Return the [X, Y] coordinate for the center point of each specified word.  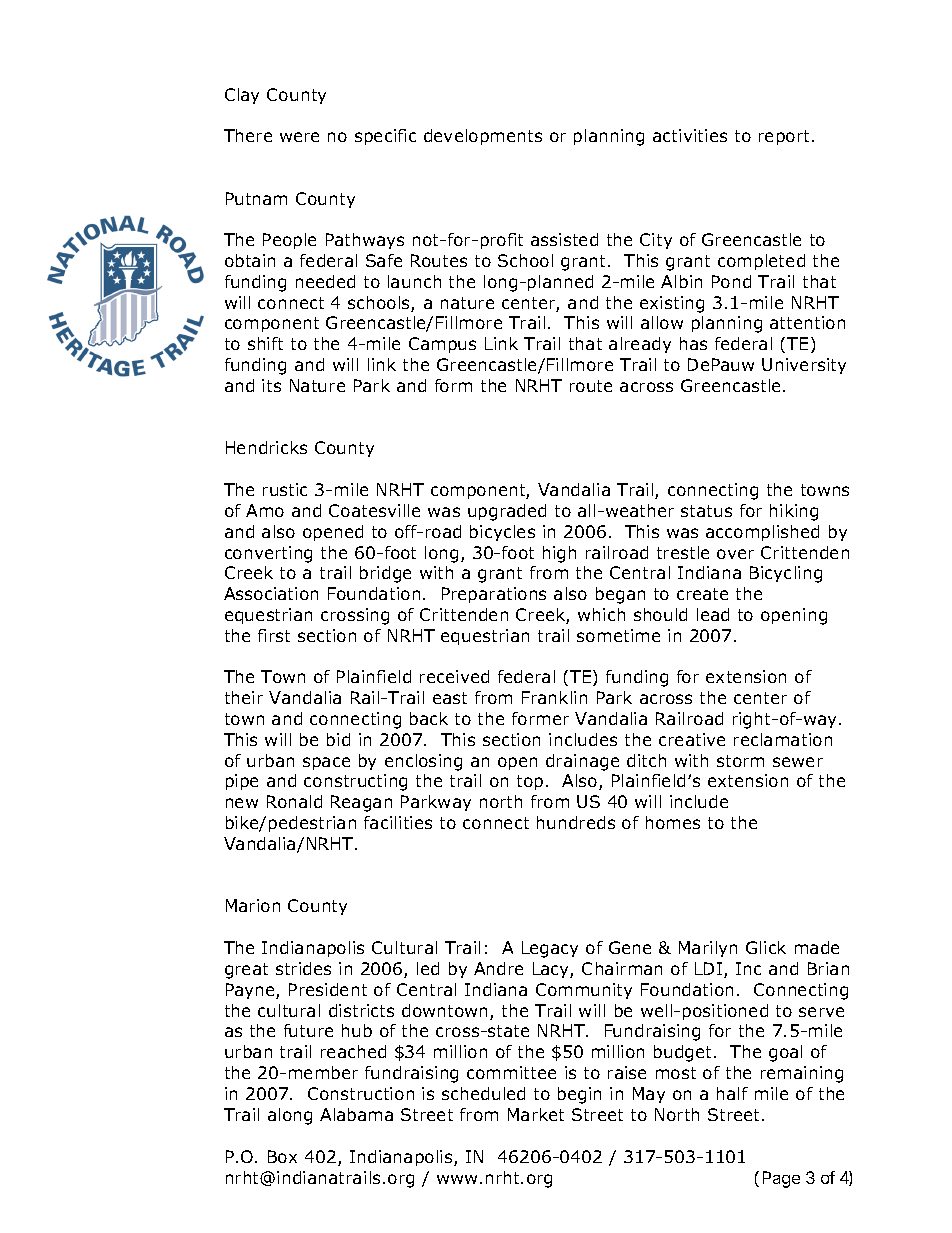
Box [282, 1156]
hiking [794, 512]
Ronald [294, 801]
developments [483, 137]
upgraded [507, 512]
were [299, 137]
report [786, 137]
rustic [285, 489]
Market [536, 1114]
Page [781, 1179]
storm [740, 761]
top [530, 782]
